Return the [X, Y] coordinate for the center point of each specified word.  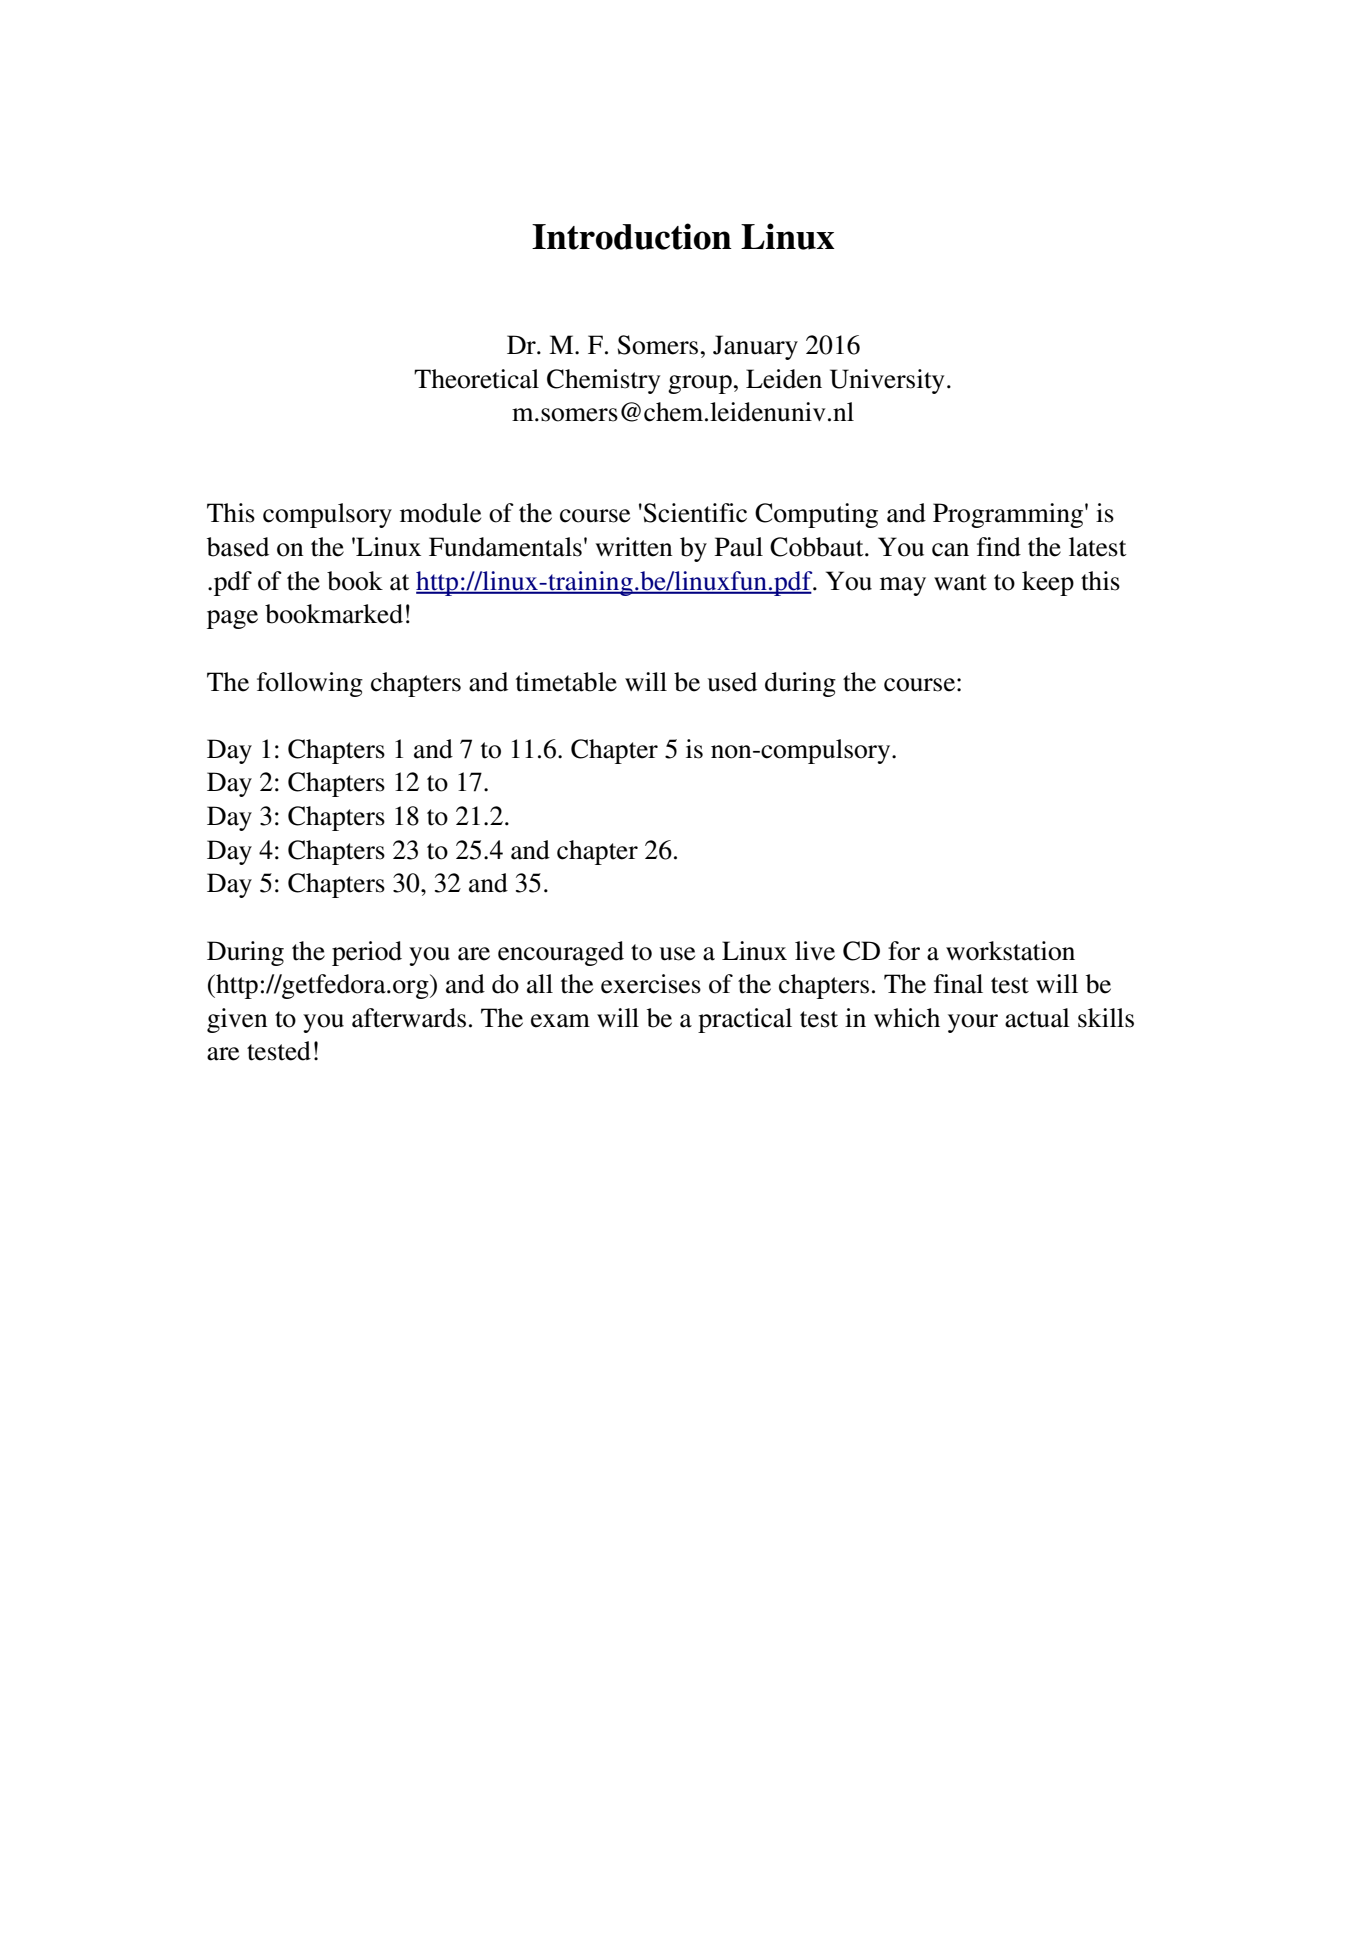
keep [1048, 583]
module [440, 513]
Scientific [695, 513]
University [887, 381]
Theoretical [476, 379]
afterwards [409, 1018]
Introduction [632, 236]
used [732, 682]
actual [1037, 1018]
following [310, 684]
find [999, 547]
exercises [651, 984]
